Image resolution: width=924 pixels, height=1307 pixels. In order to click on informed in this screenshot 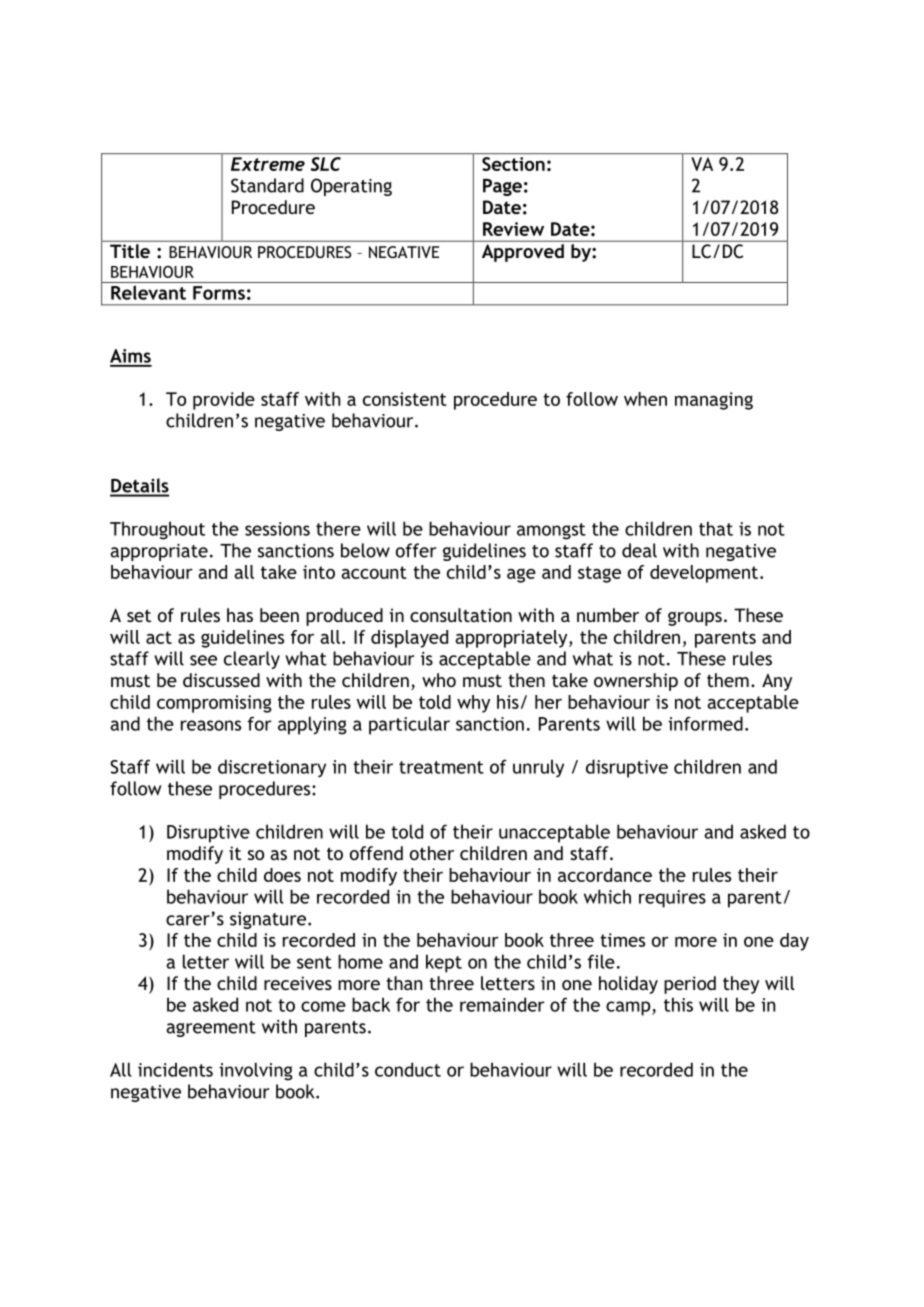, I will do `click(705, 723)`.
